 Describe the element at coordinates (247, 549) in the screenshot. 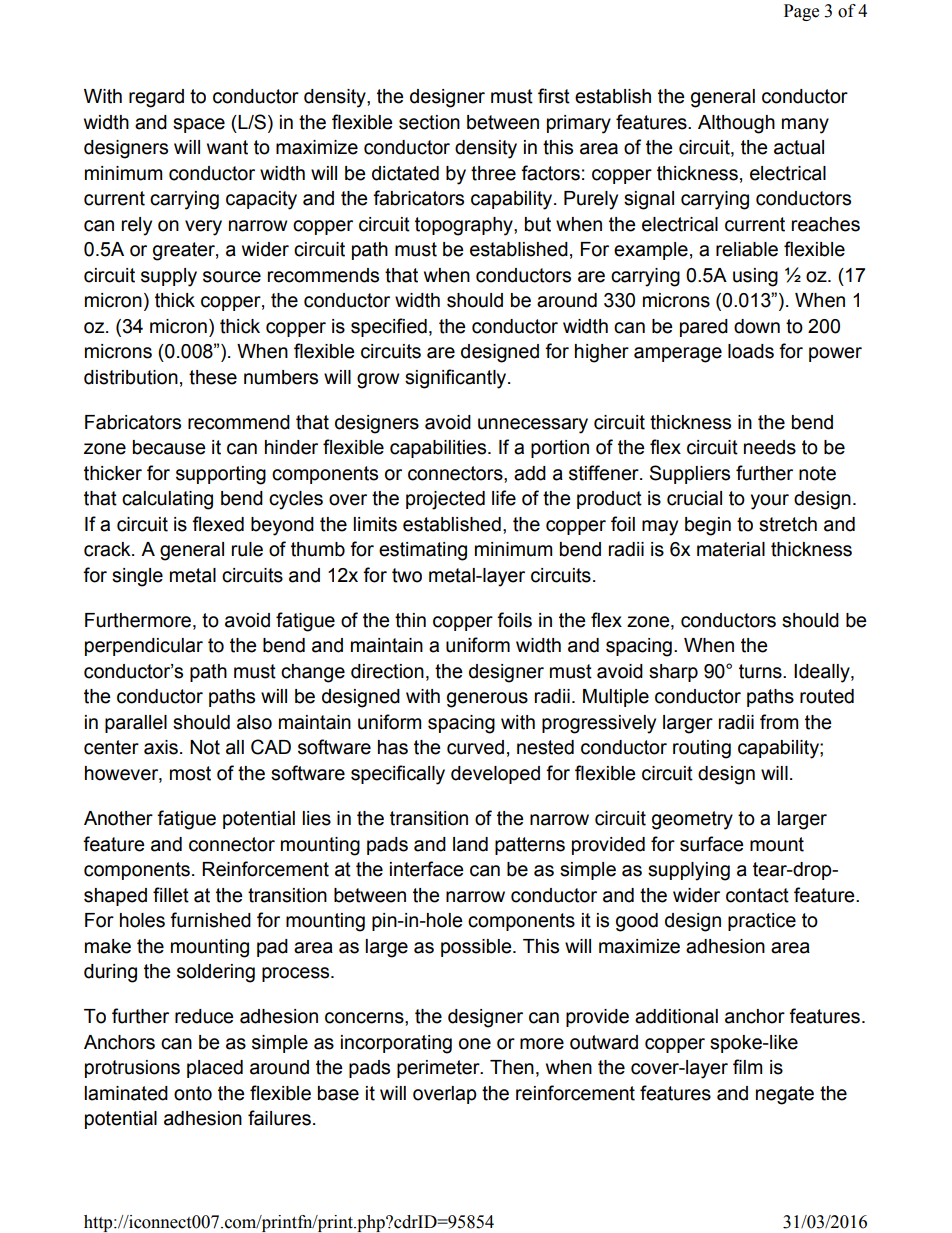

I see `rule` at that location.
